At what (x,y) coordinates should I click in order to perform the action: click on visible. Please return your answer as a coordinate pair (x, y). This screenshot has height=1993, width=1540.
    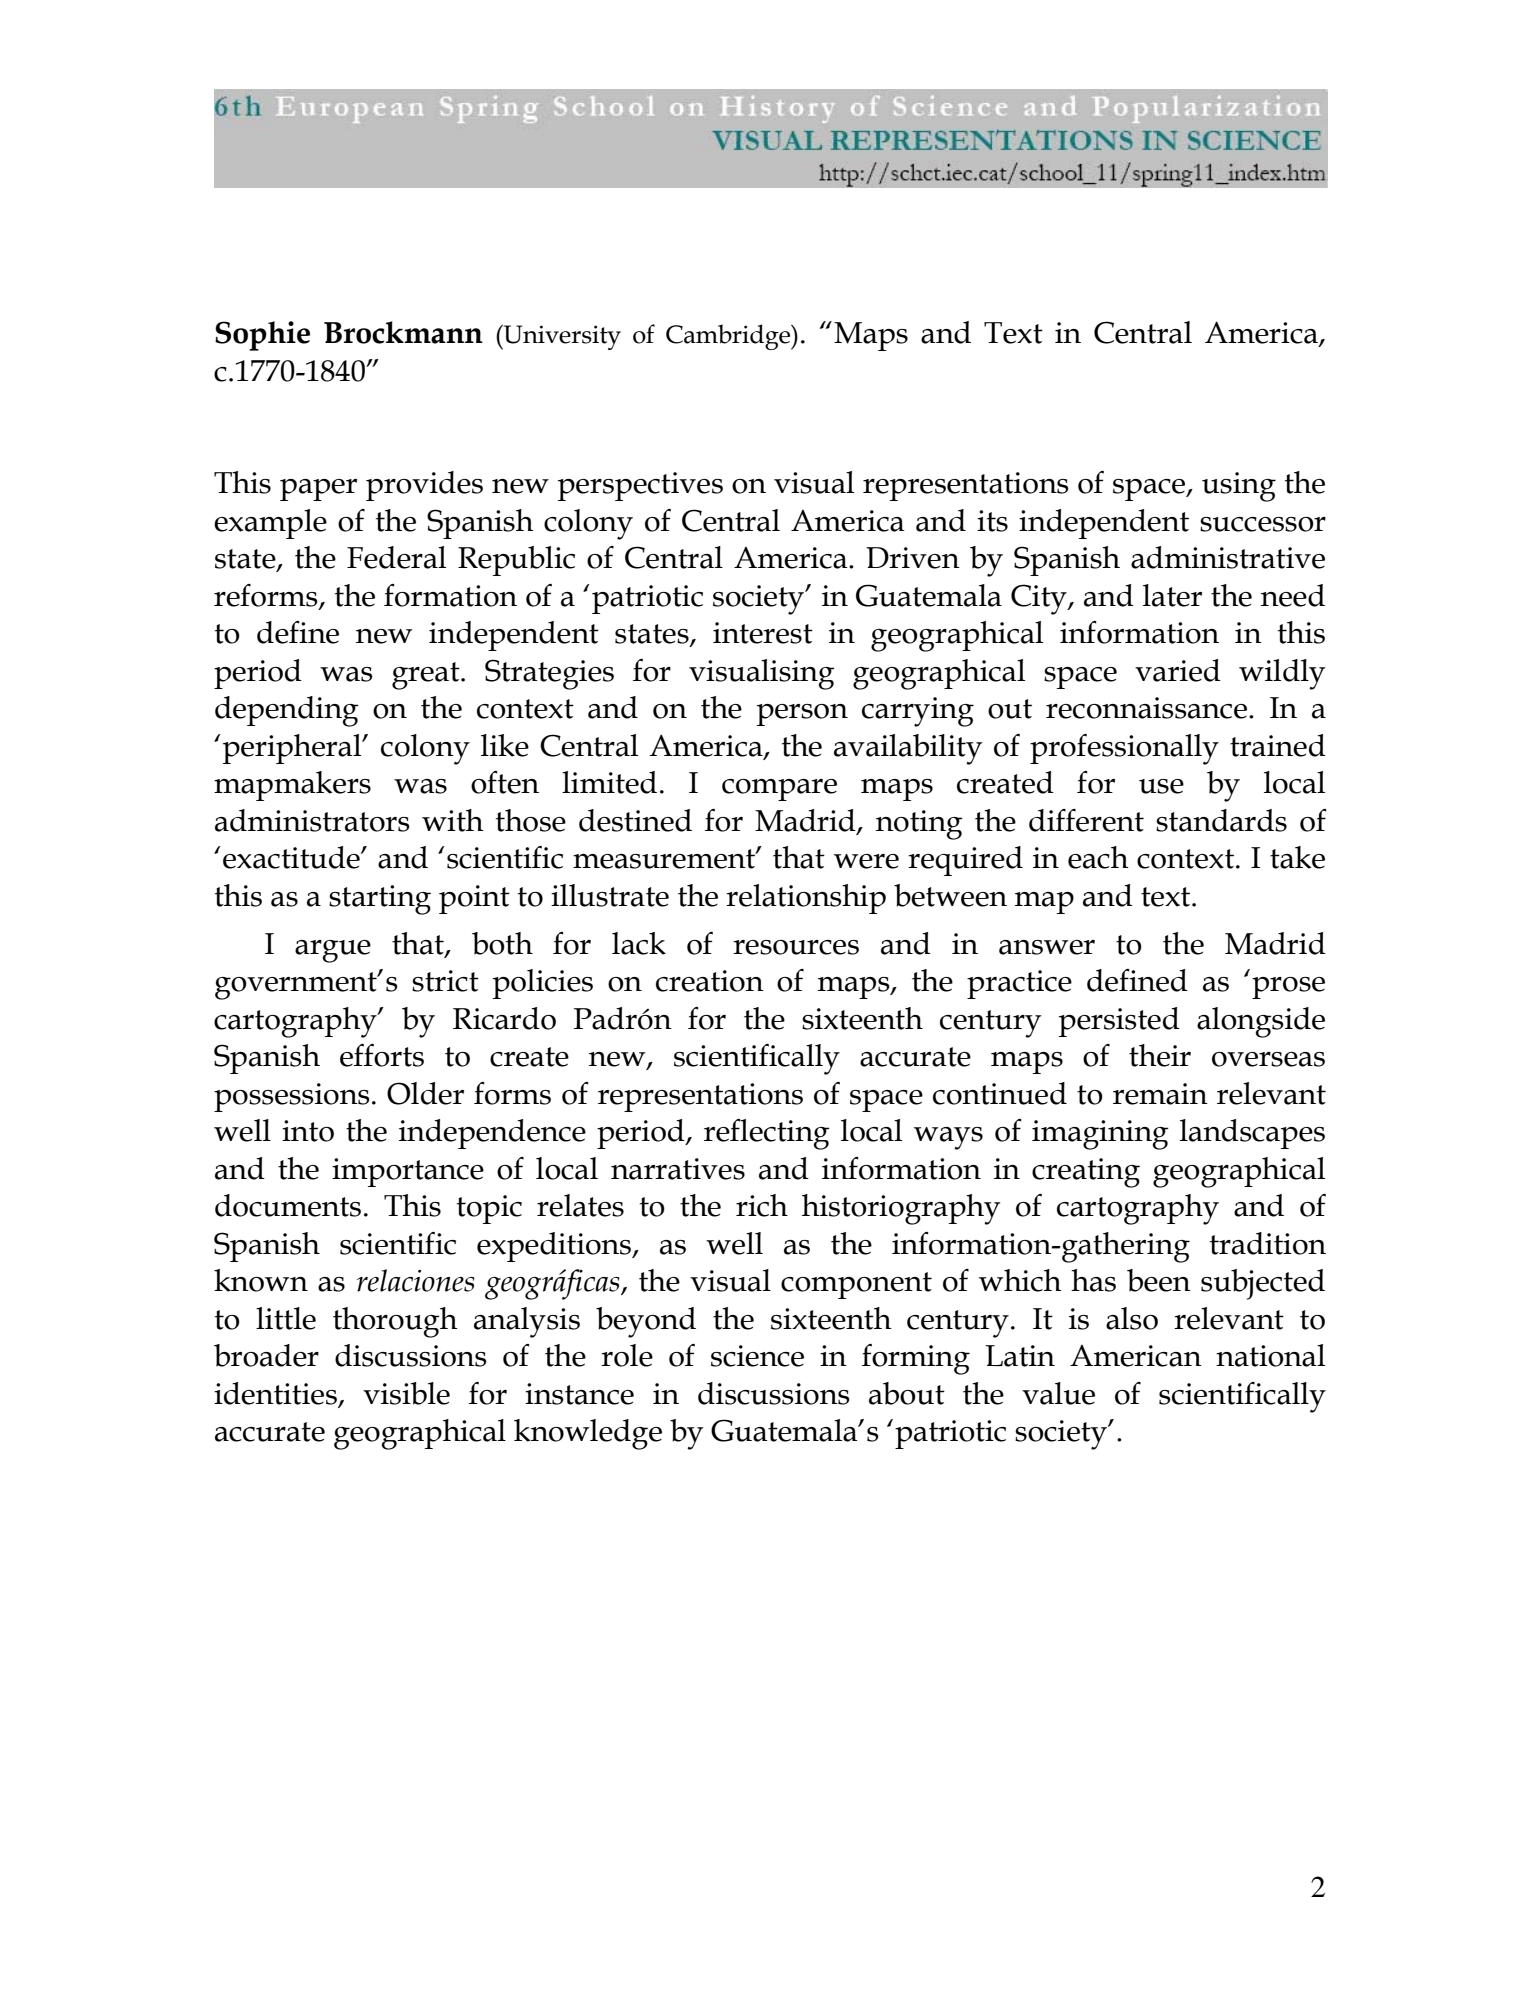
    Looking at the image, I should click on (406, 1393).
